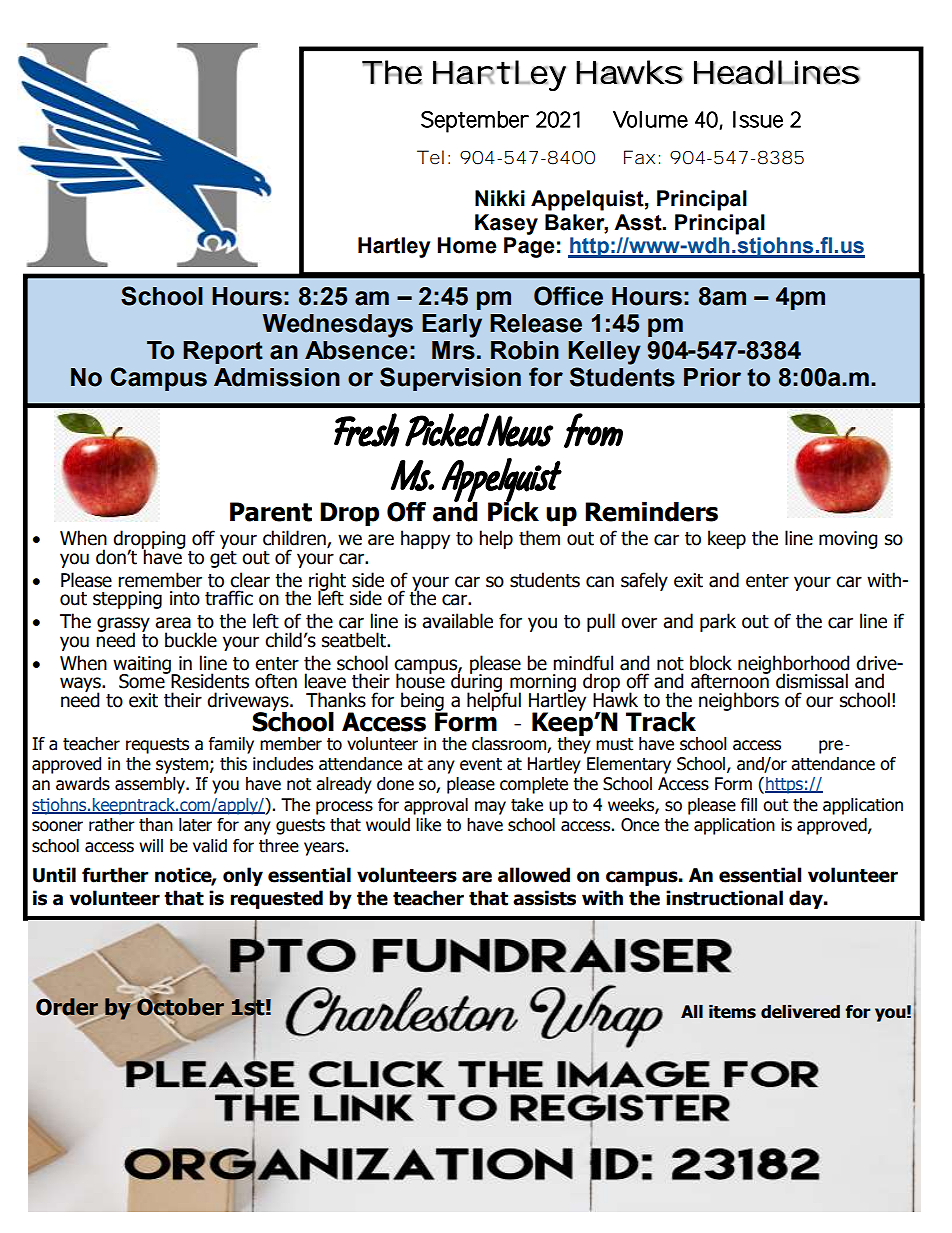  What do you see at coordinates (430, 157) in the page?
I see `Tel` at bounding box center [430, 157].
